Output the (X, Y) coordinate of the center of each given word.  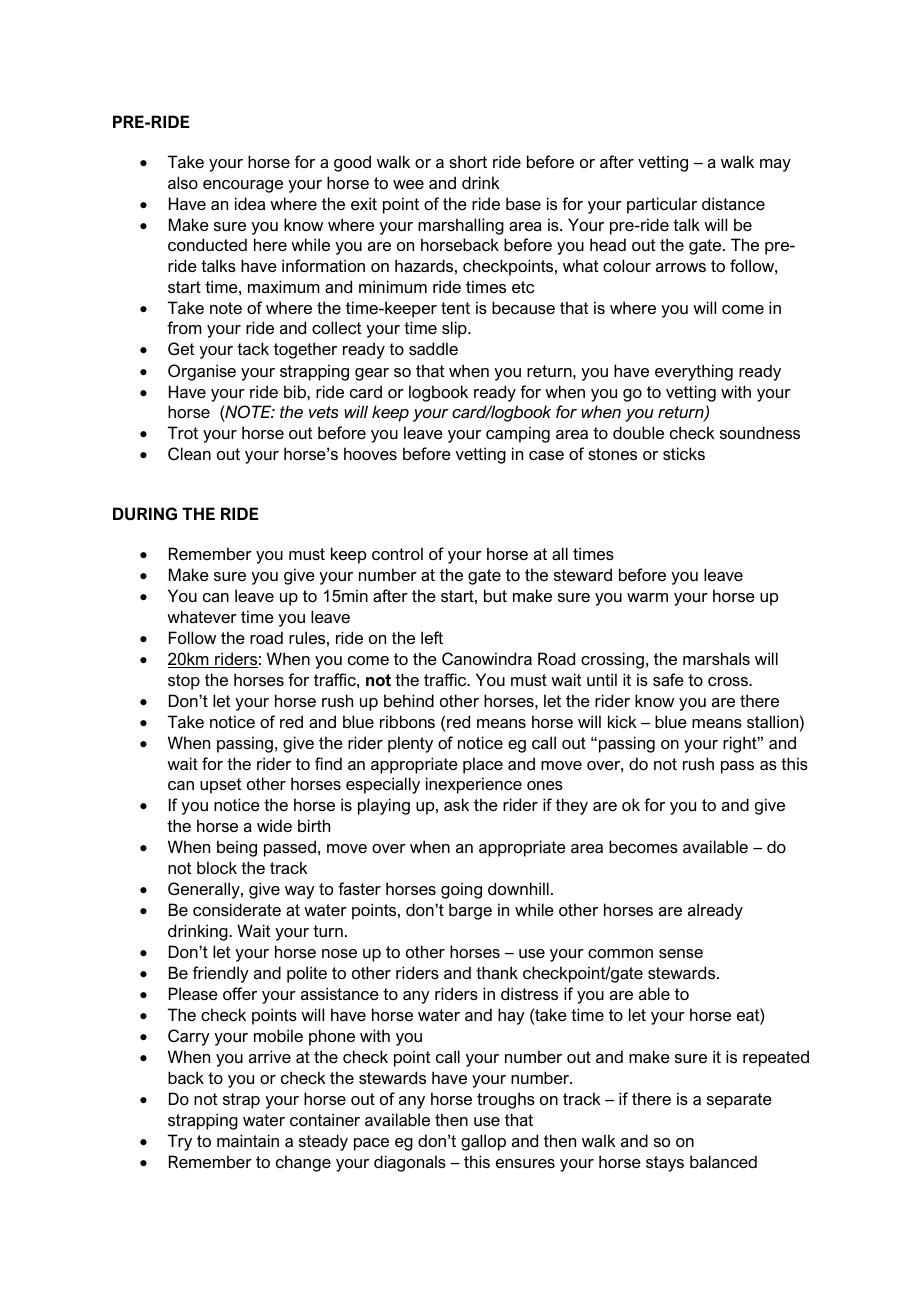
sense (681, 953)
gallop (483, 1142)
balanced (723, 1161)
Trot (183, 432)
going (461, 890)
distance (733, 203)
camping (518, 434)
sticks (684, 453)
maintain (248, 1140)
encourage (243, 186)
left (432, 637)
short (468, 161)
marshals (716, 658)
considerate (237, 909)
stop (184, 682)
